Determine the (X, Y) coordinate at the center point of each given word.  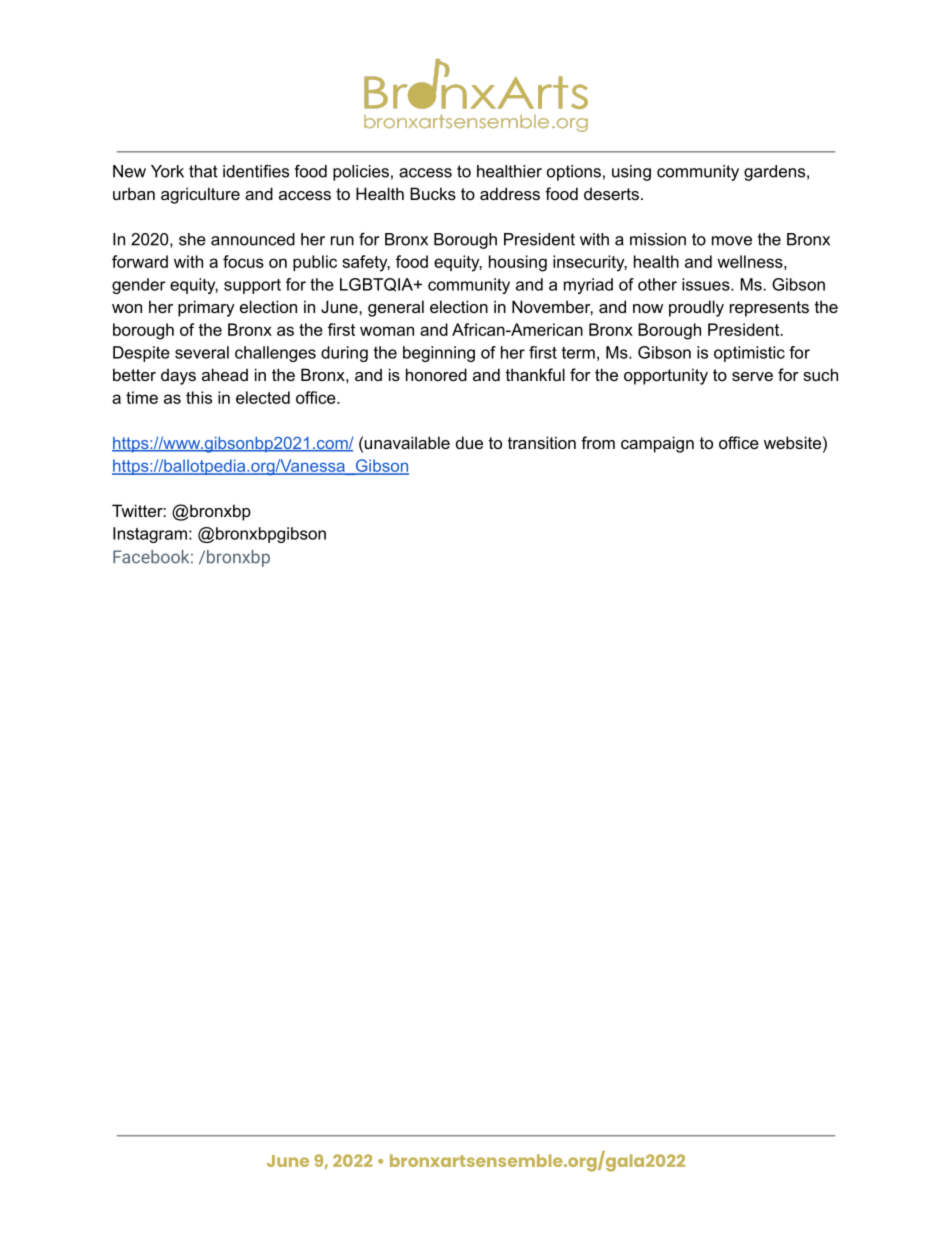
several (202, 352)
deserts (611, 193)
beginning (439, 354)
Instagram (150, 535)
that (203, 171)
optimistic (749, 354)
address (510, 193)
